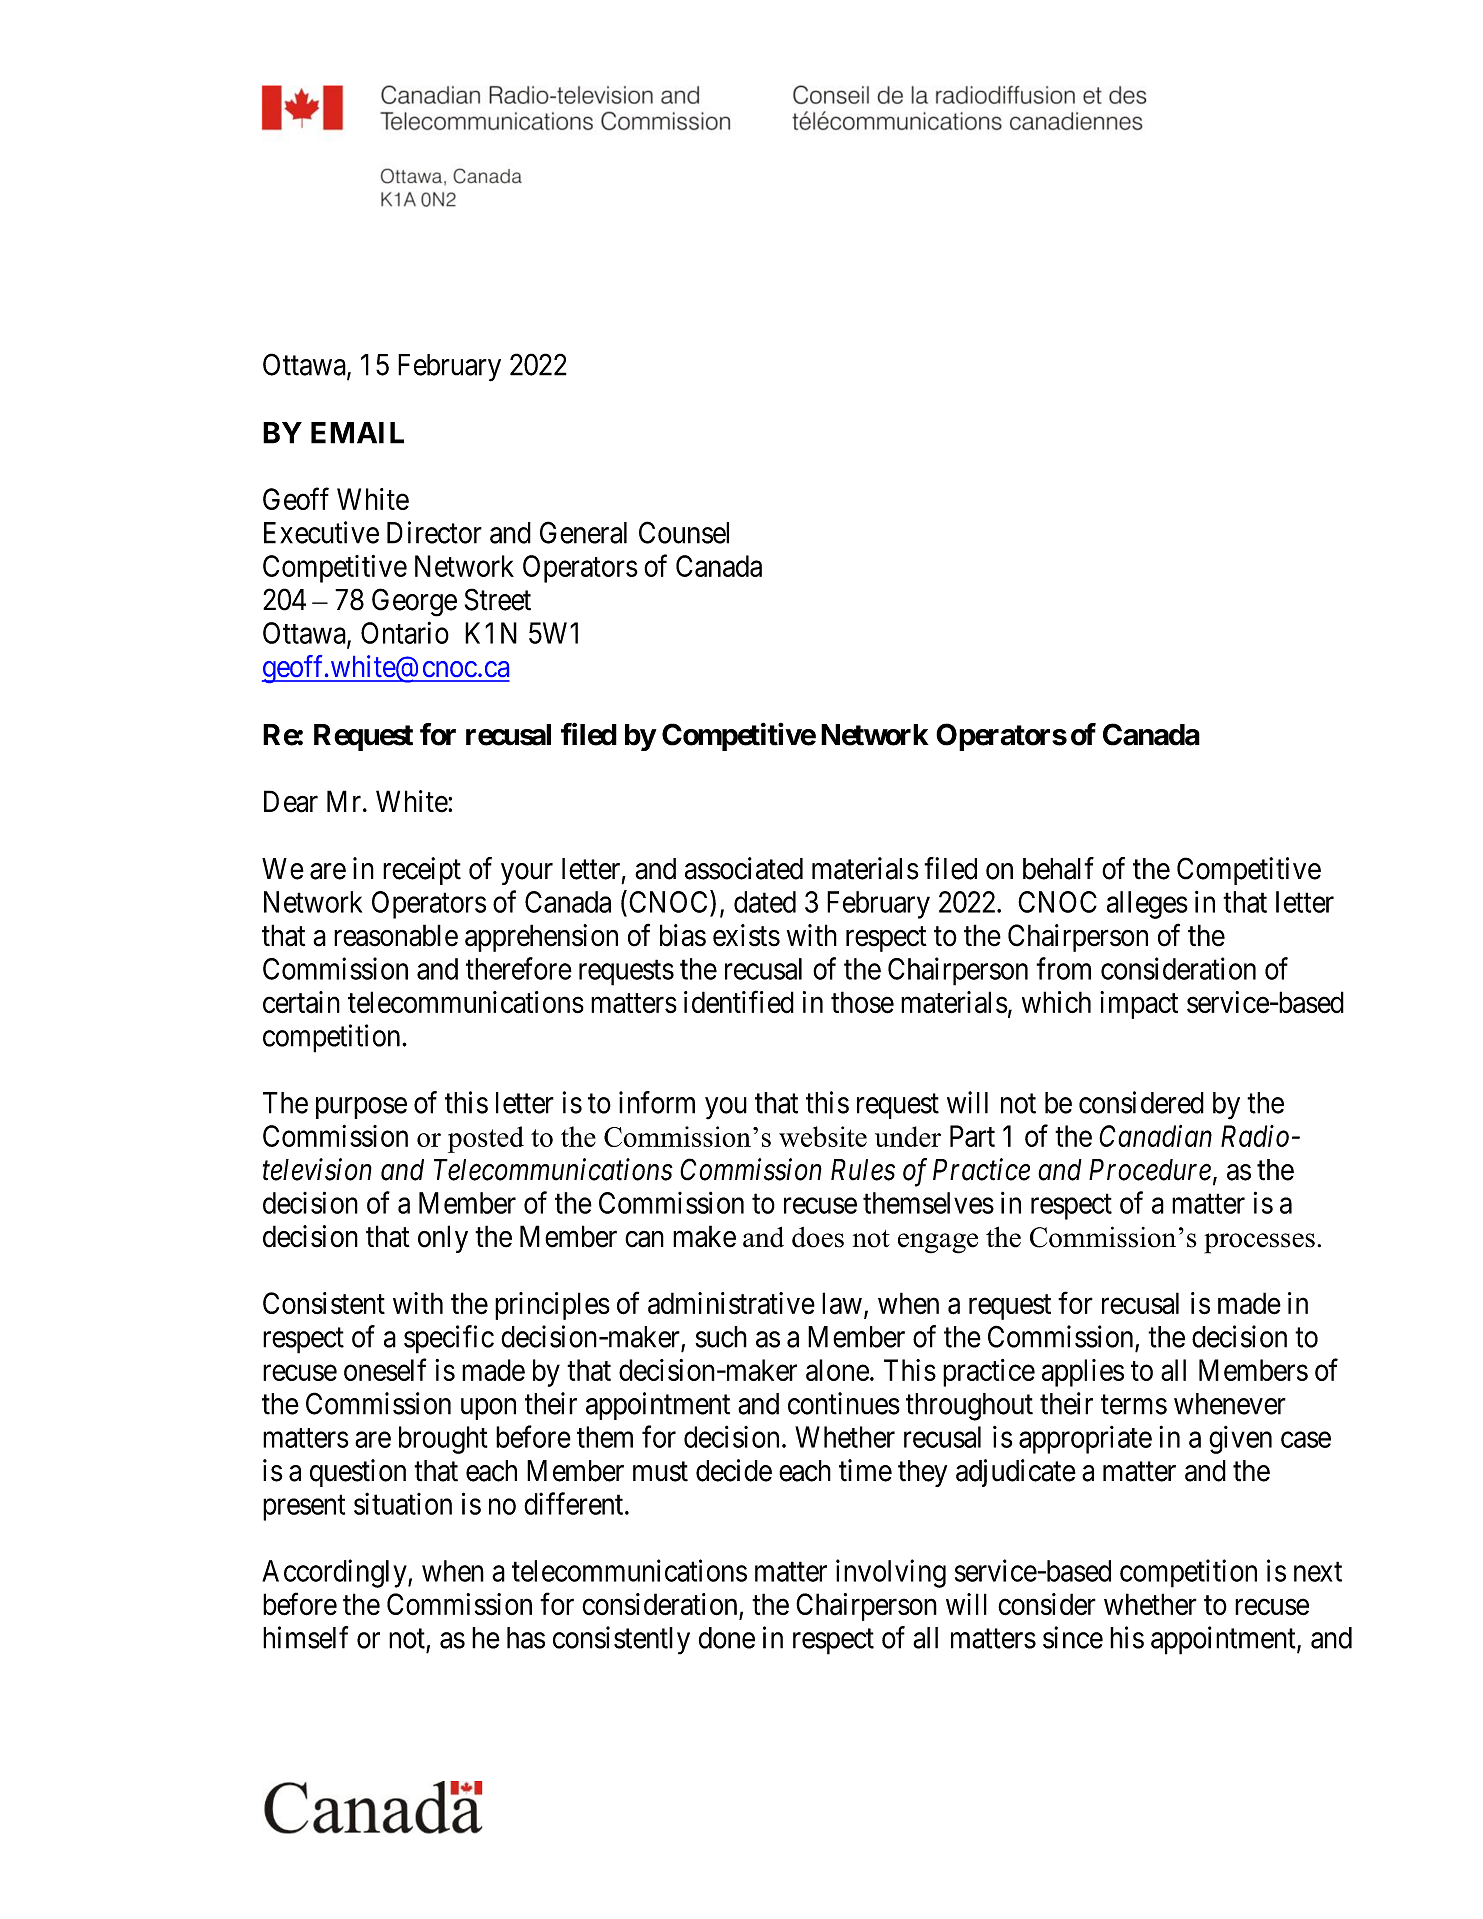  Describe the element at coordinates (1318, 1572) in the screenshot. I see `next` at that location.
